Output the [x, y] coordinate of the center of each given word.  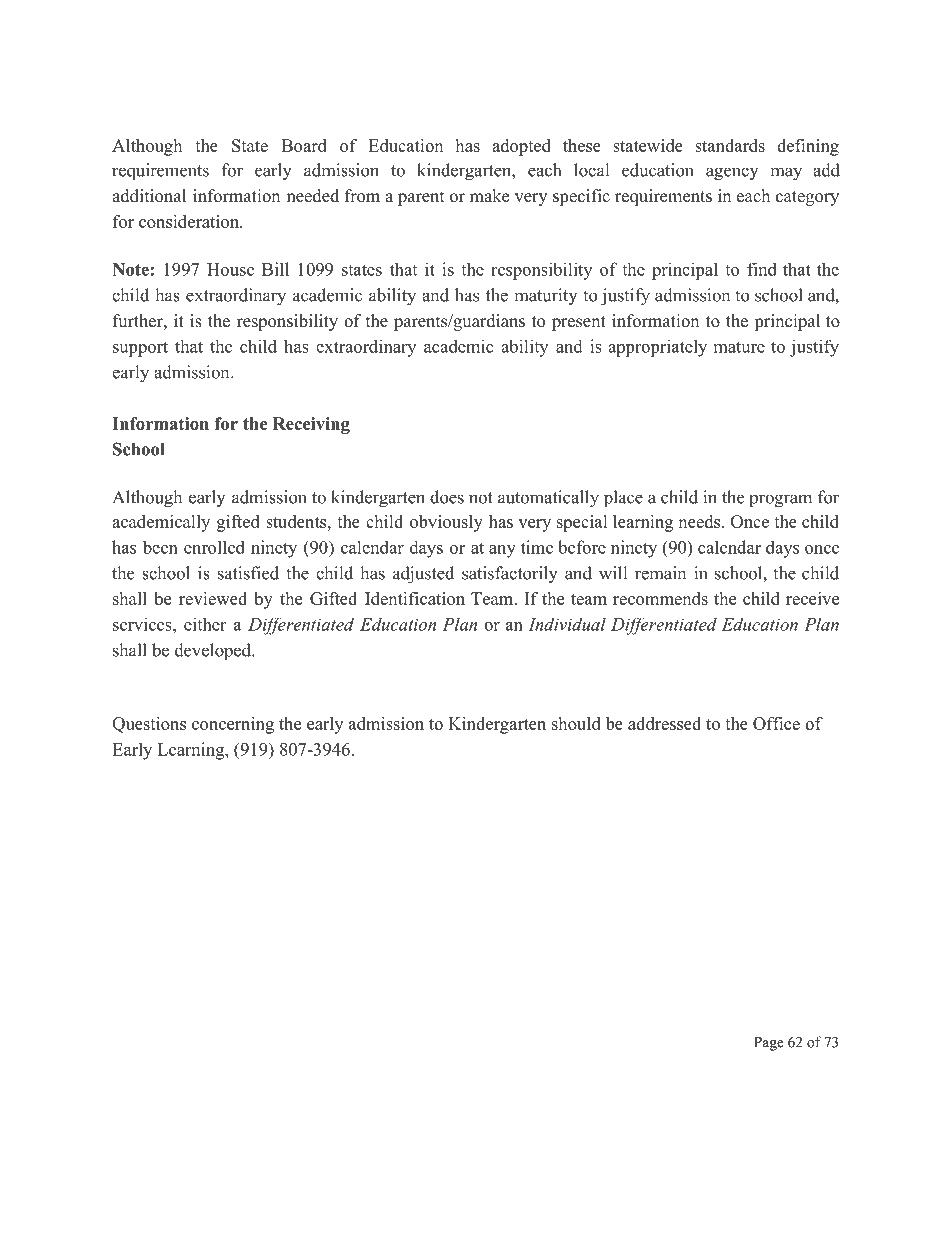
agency [732, 174]
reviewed [213, 598]
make [489, 196]
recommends [660, 598]
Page [769, 1044]
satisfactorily [510, 575]
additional [149, 196]
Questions [149, 725]
